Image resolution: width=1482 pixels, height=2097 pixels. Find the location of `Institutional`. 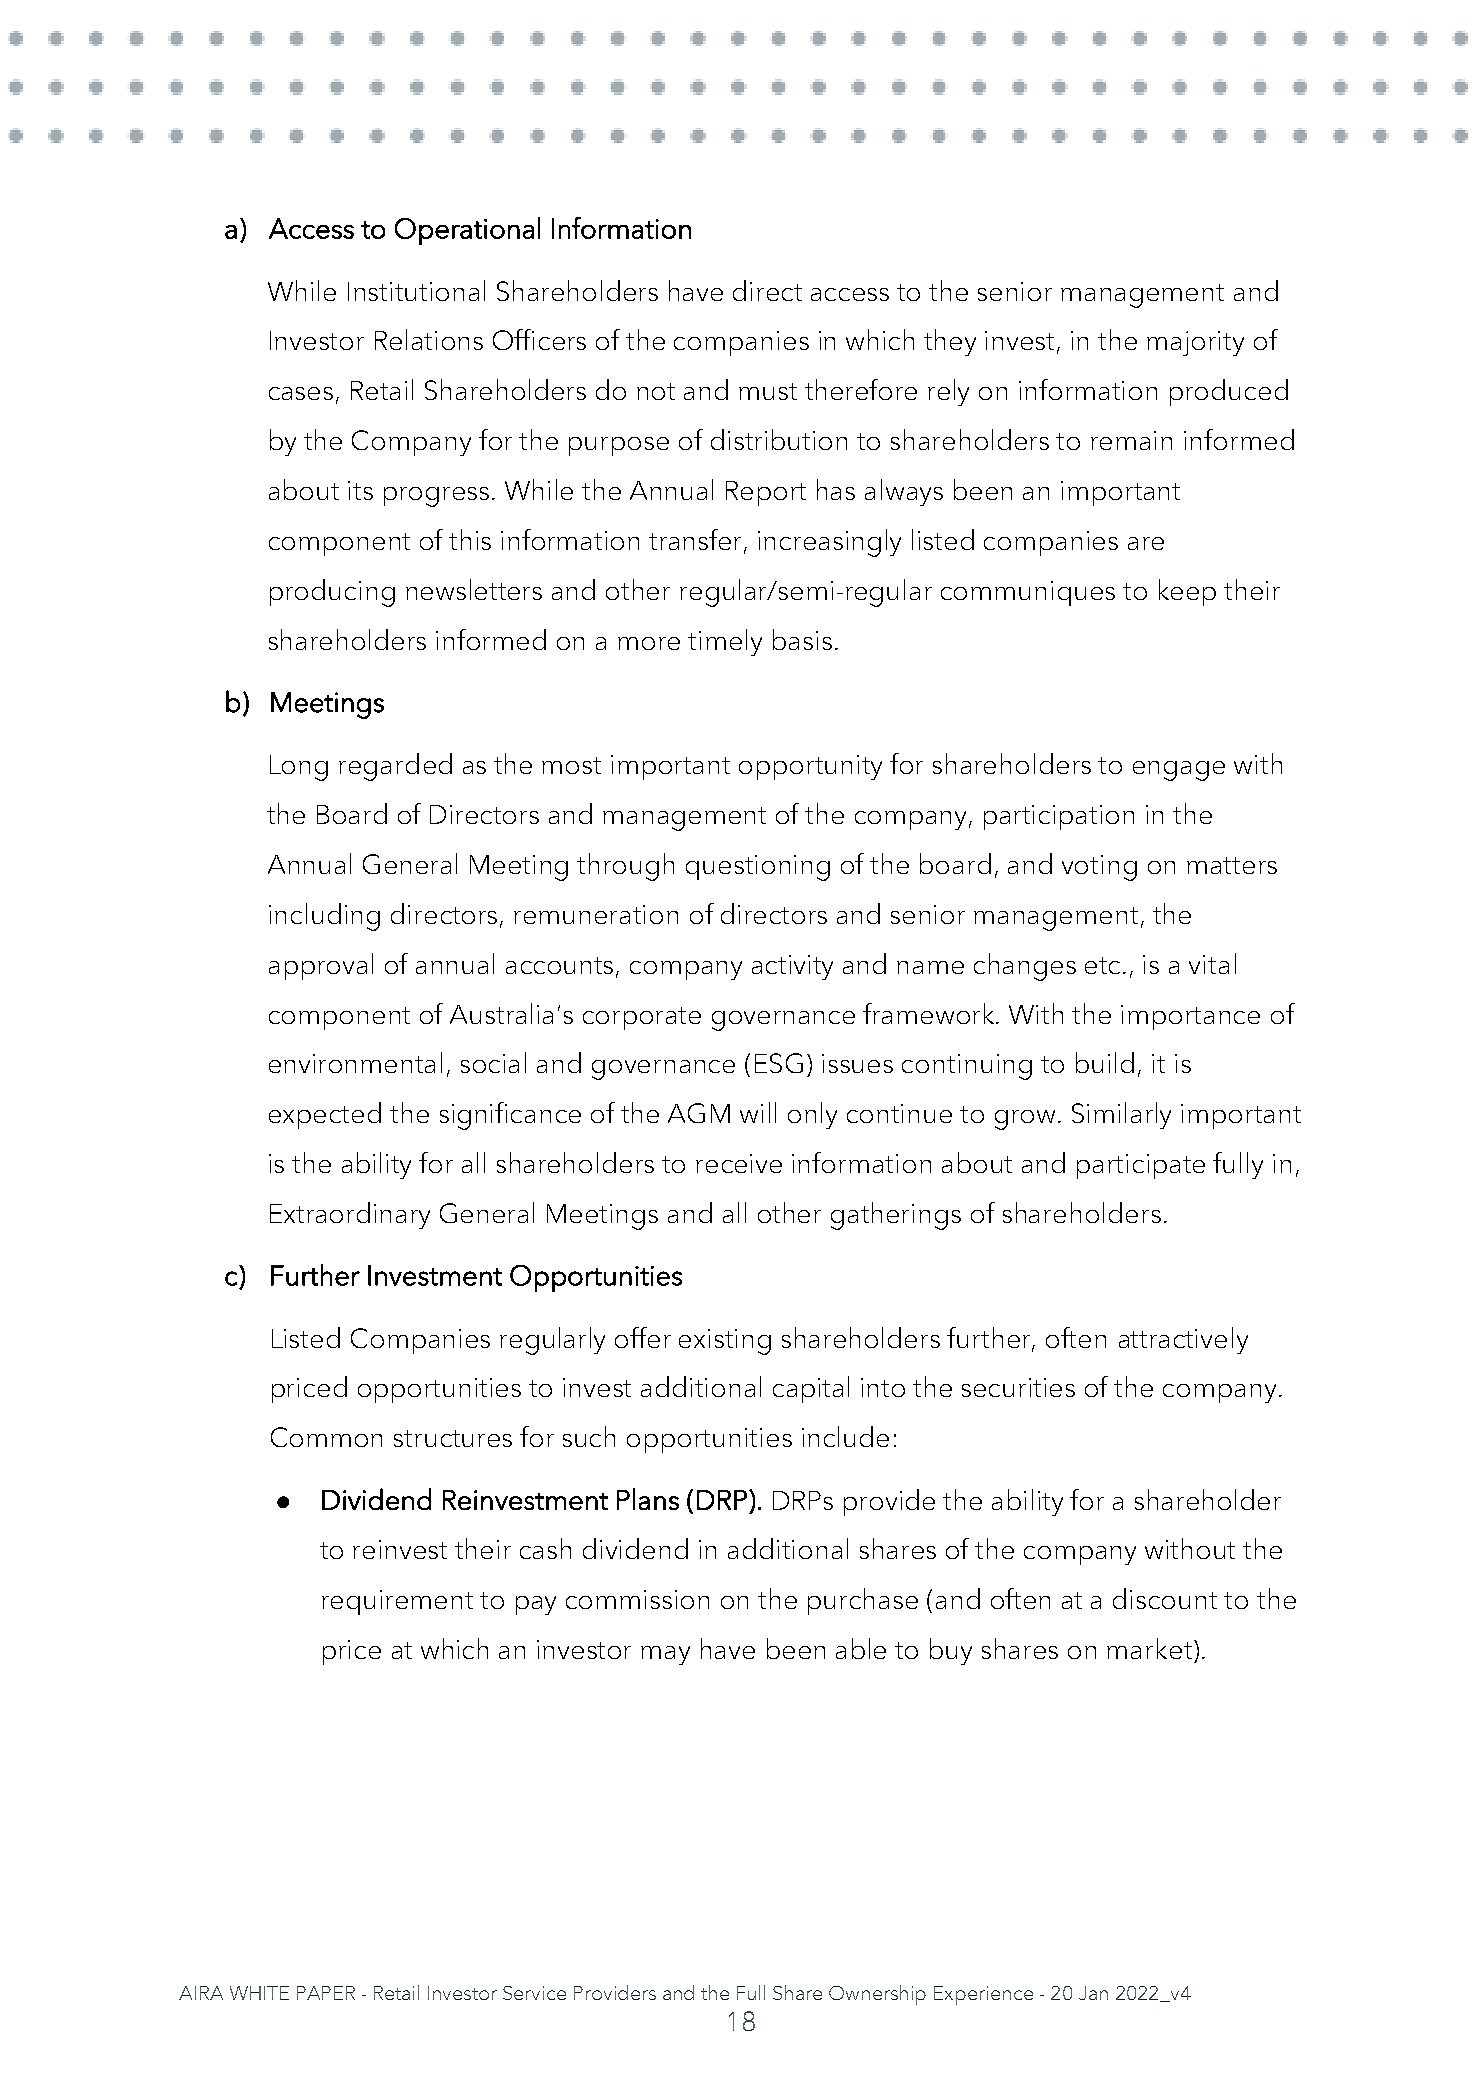

Institutional is located at coordinates (416, 290).
